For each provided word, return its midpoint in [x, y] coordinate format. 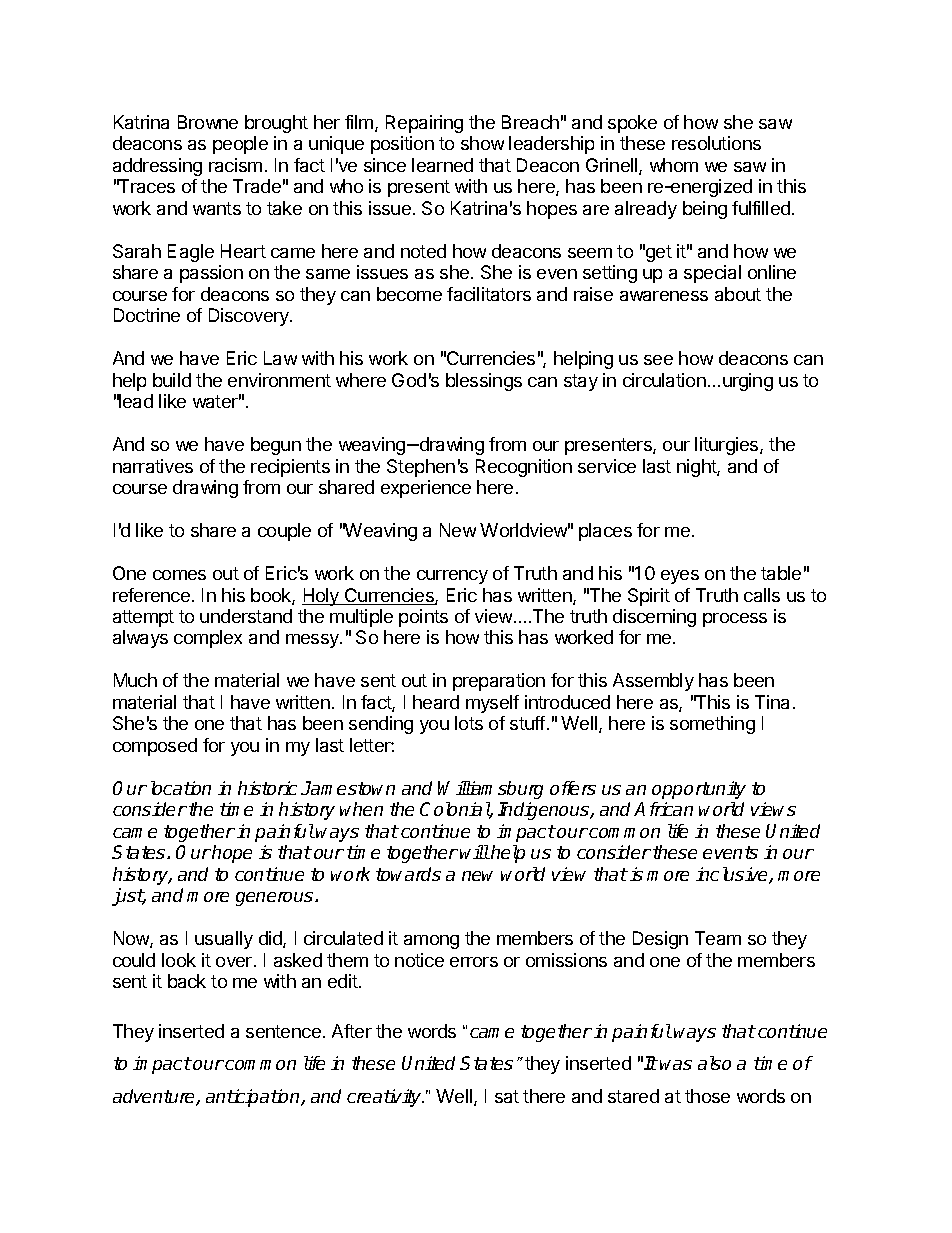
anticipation [254, 1098]
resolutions [716, 143]
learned [442, 165]
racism [235, 165]
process [735, 620]
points [423, 618]
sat [507, 1096]
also [714, 1063]
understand [246, 616]
